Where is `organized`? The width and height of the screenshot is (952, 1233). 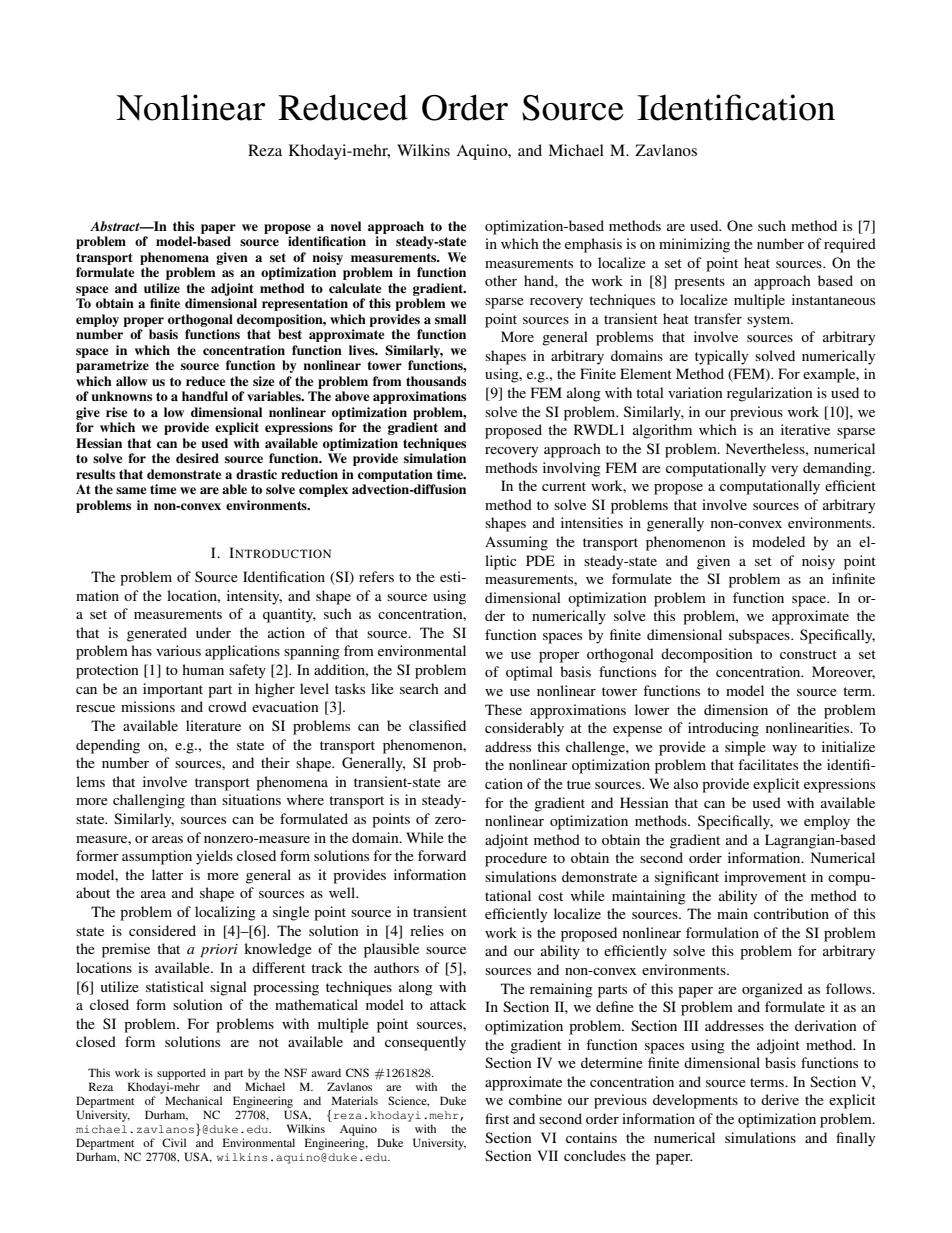
organized is located at coordinates (772, 990).
